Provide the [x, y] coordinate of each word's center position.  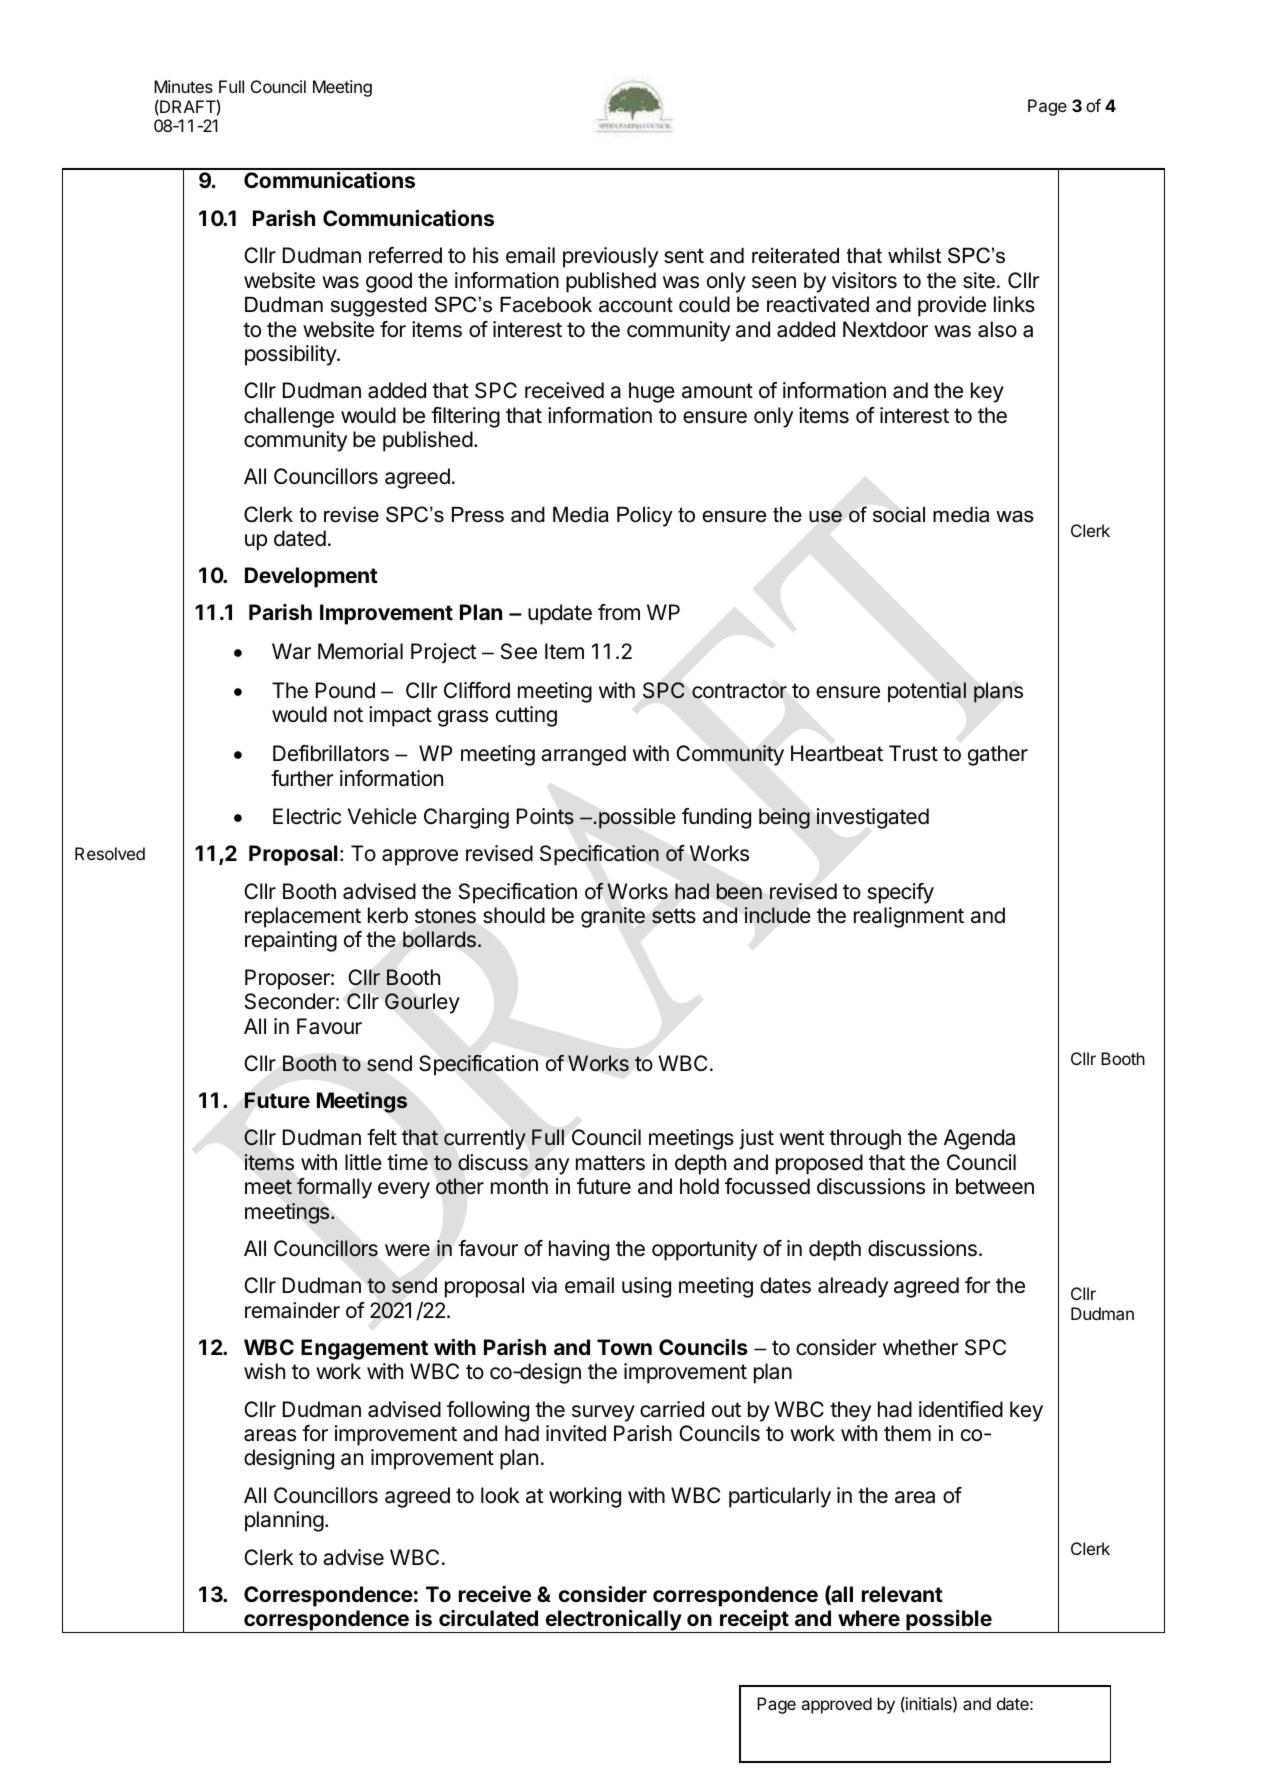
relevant [902, 1594]
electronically [613, 1621]
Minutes [183, 86]
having [579, 1250]
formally [334, 1188]
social [899, 515]
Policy [645, 517]
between [995, 1186]
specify [901, 893]
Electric [307, 816]
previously [610, 257]
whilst [914, 256]
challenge [289, 417]
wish [264, 1371]
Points [545, 816]
